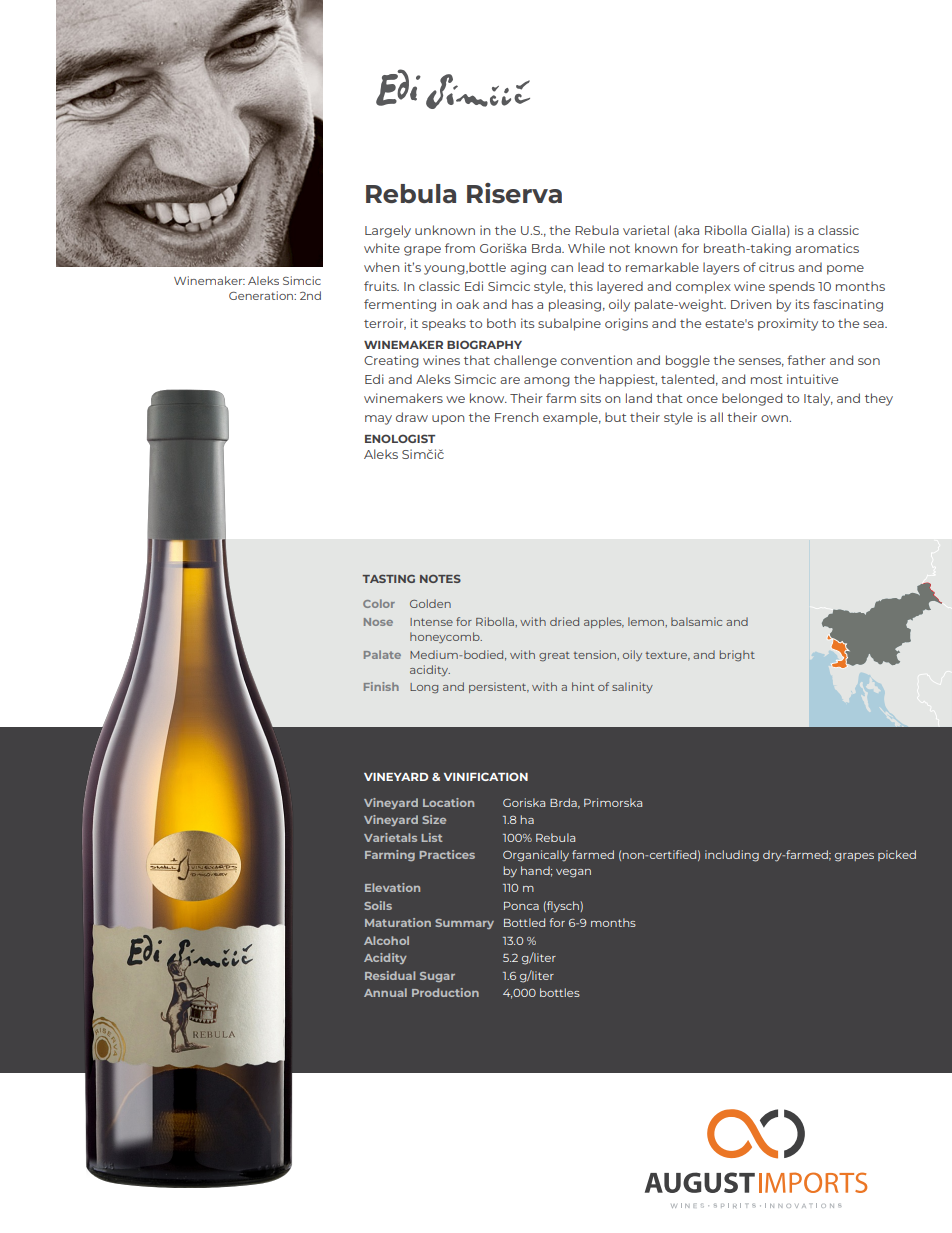 This image has height=1233, width=952. What do you see at coordinates (586, 248) in the image?
I see `While` at bounding box center [586, 248].
